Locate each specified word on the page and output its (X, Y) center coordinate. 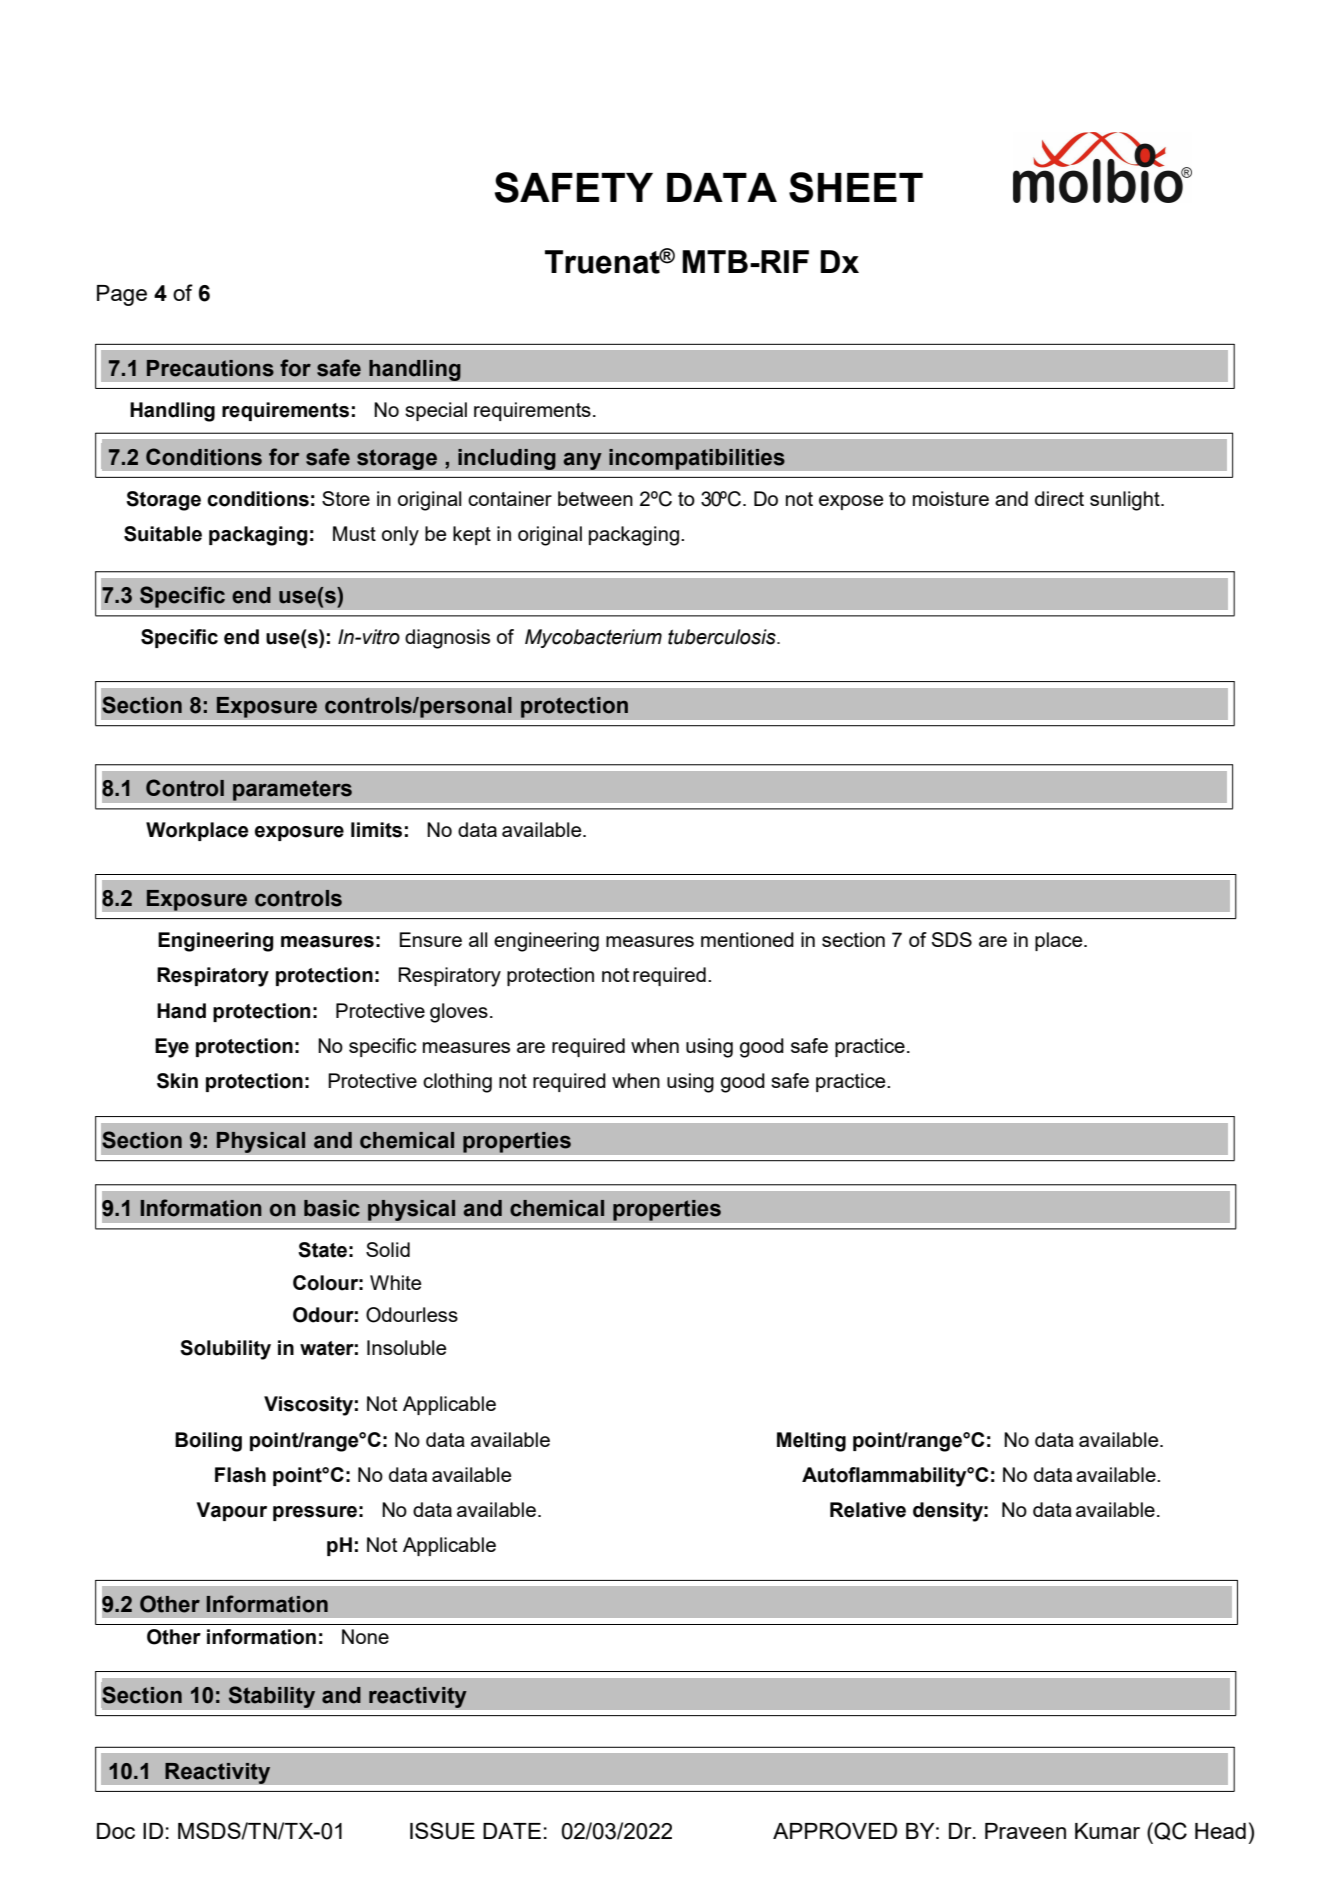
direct (1059, 498)
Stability (272, 1697)
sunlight (1126, 501)
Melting (811, 1442)
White (395, 1282)
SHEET (856, 187)
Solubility (225, 1350)
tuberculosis (723, 637)
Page (122, 295)
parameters (292, 790)
